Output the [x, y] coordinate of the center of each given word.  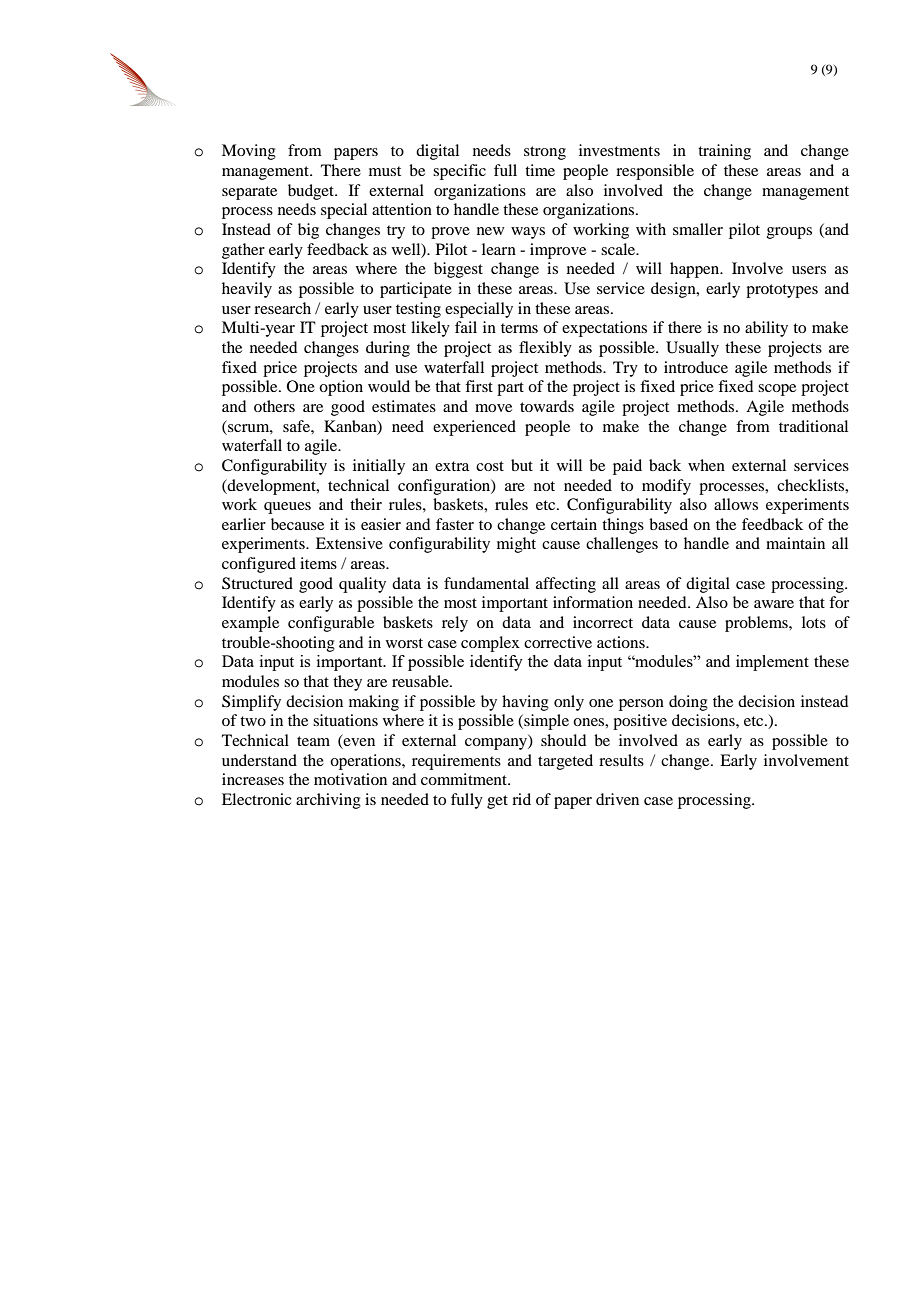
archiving [328, 801]
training [724, 152]
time [540, 170]
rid [521, 799]
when [706, 465]
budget [312, 192]
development [272, 487]
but [522, 465]
